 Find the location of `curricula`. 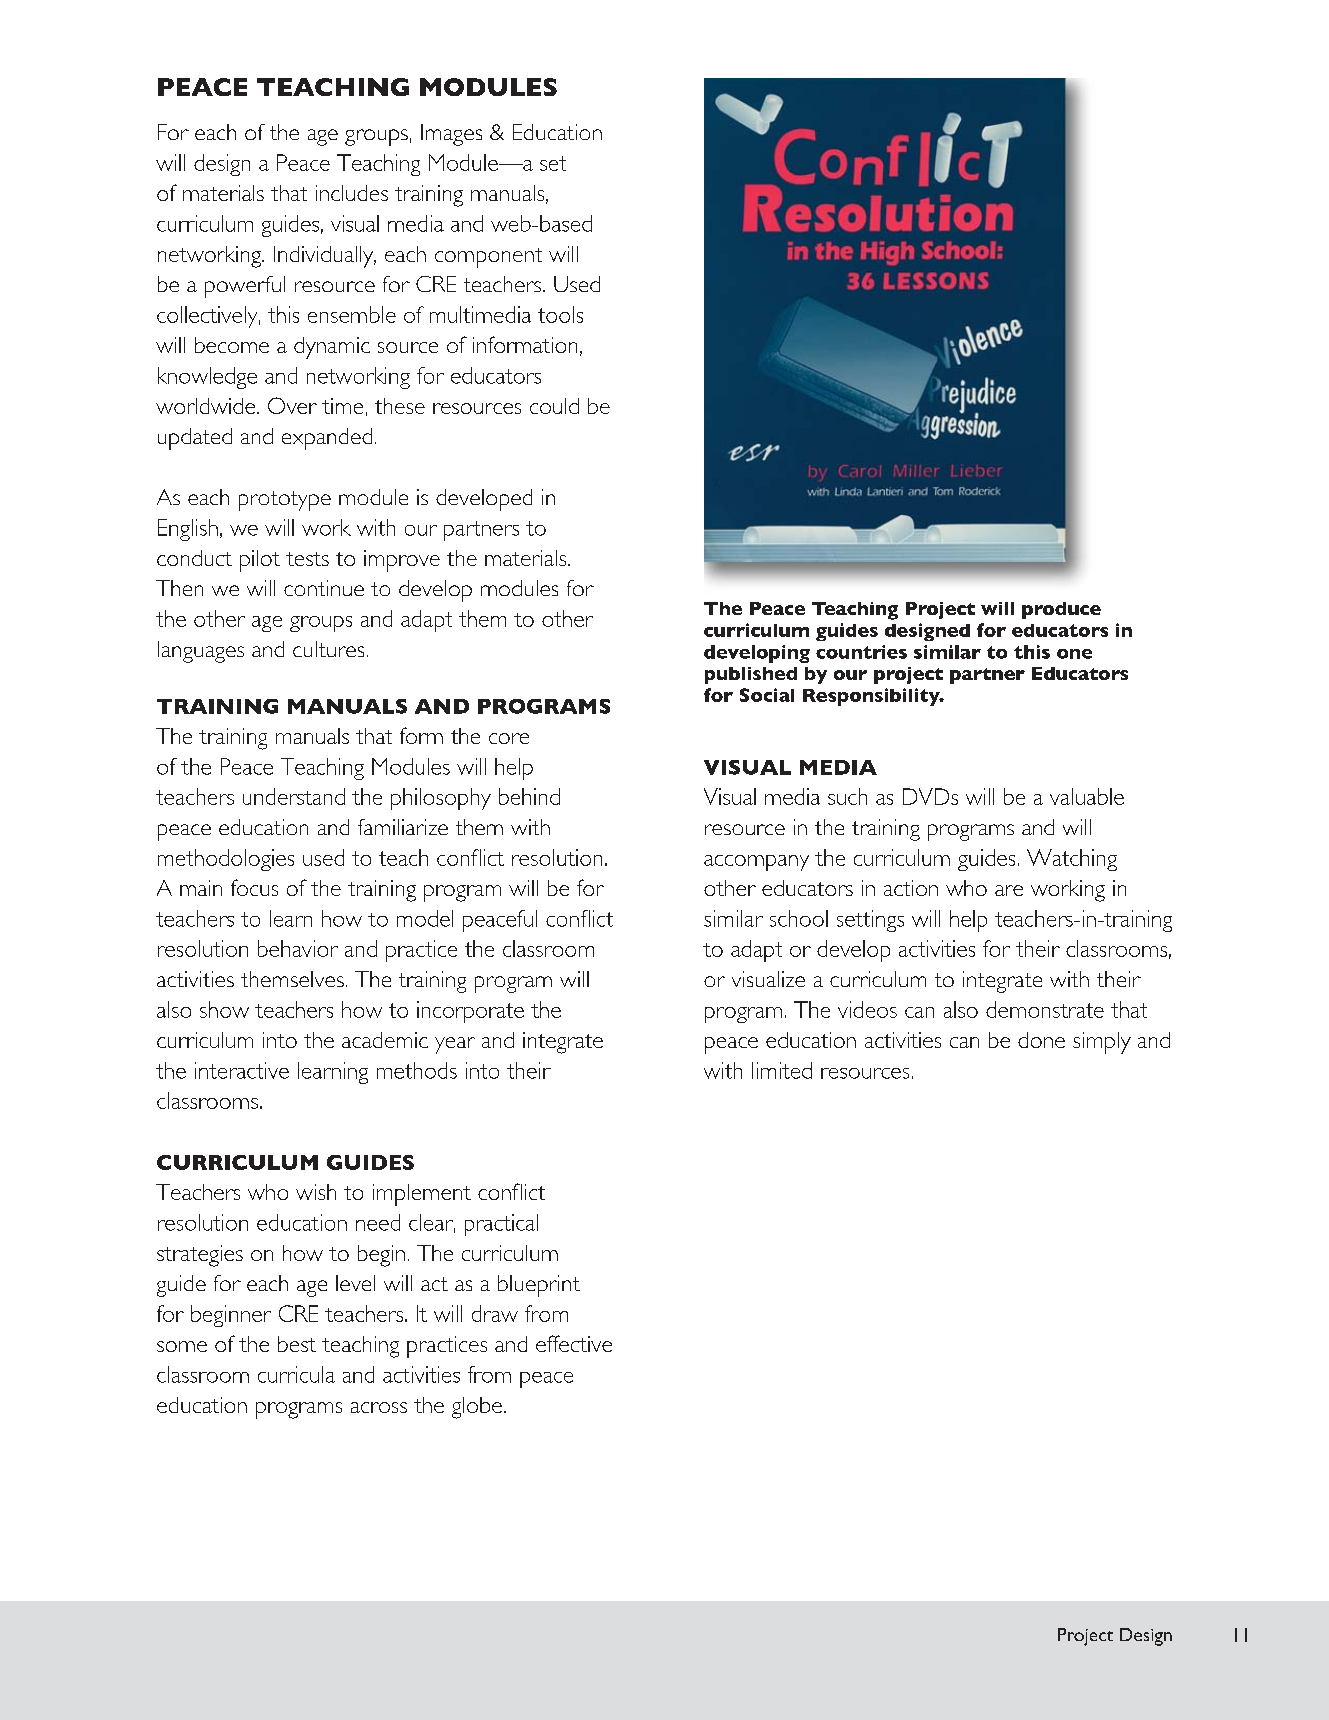

curricula is located at coordinates (296, 1374).
